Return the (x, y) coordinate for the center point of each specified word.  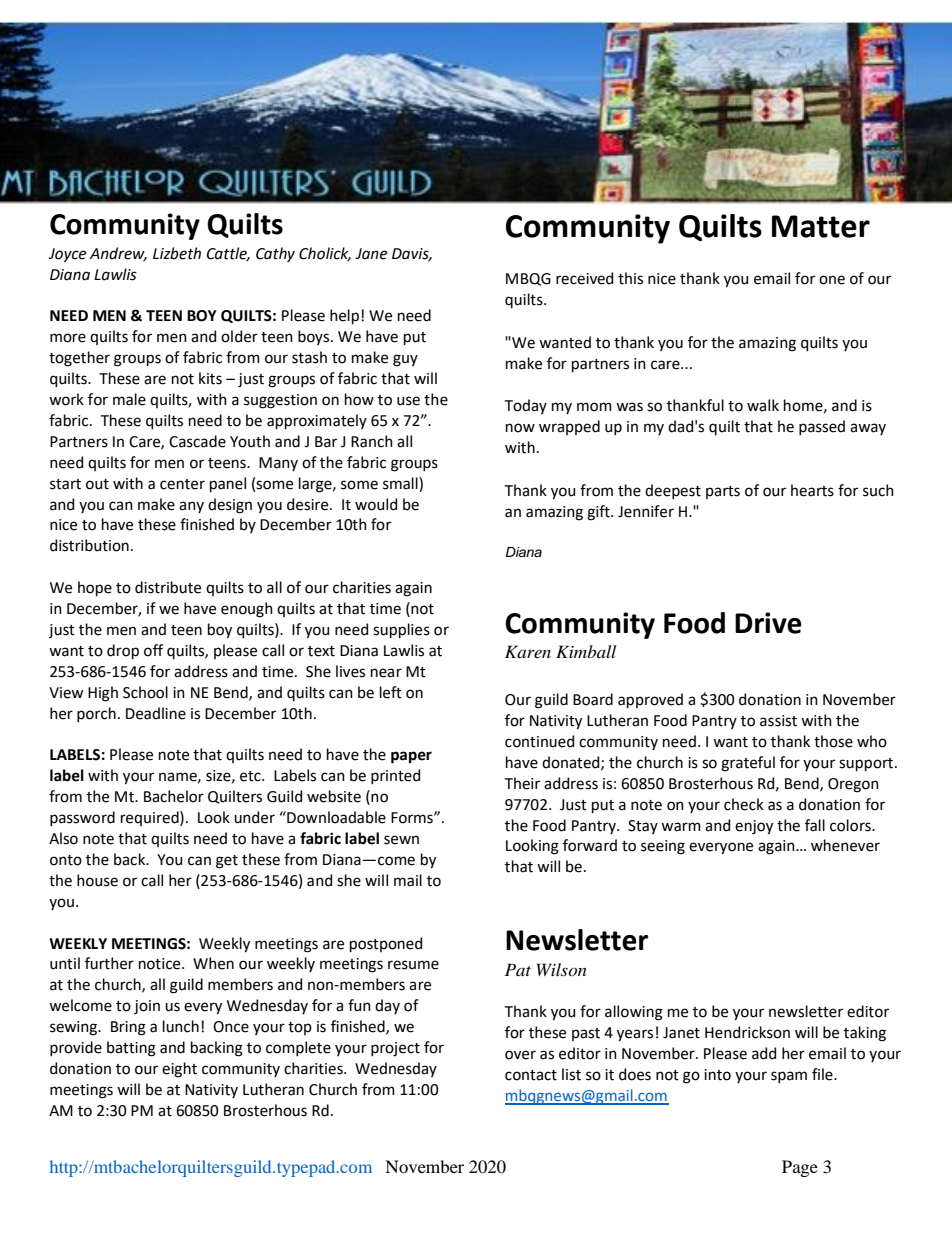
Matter (821, 226)
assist (778, 721)
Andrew (118, 254)
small (401, 483)
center (182, 484)
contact (531, 1075)
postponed (386, 944)
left (391, 692)
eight (179, 1070)
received (584, 278)
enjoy (754, 827)
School (145, 692)
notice (161, 964)
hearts (812, 490)
